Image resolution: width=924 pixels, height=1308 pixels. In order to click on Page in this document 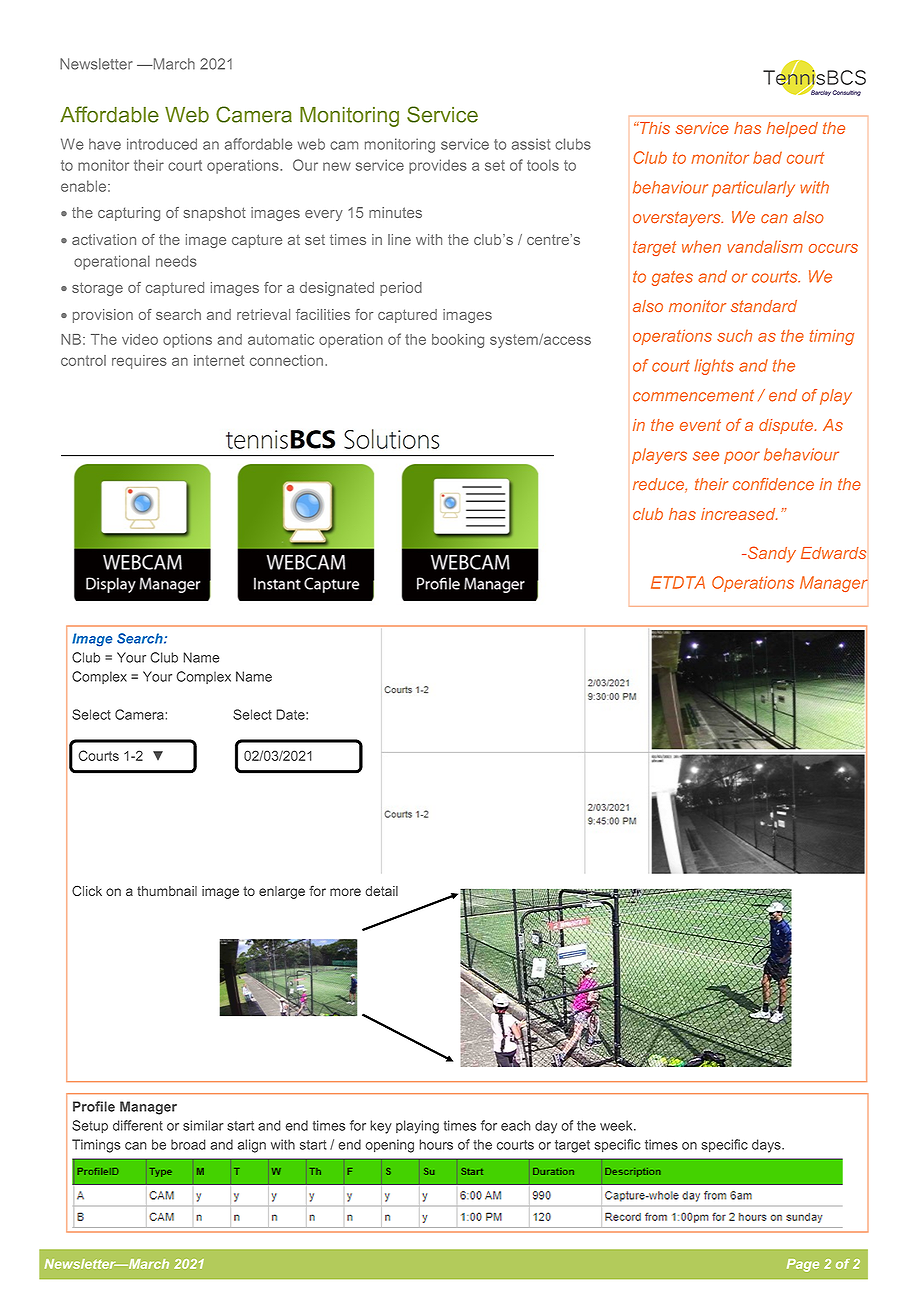, I will do `click(803, 1265)`.
